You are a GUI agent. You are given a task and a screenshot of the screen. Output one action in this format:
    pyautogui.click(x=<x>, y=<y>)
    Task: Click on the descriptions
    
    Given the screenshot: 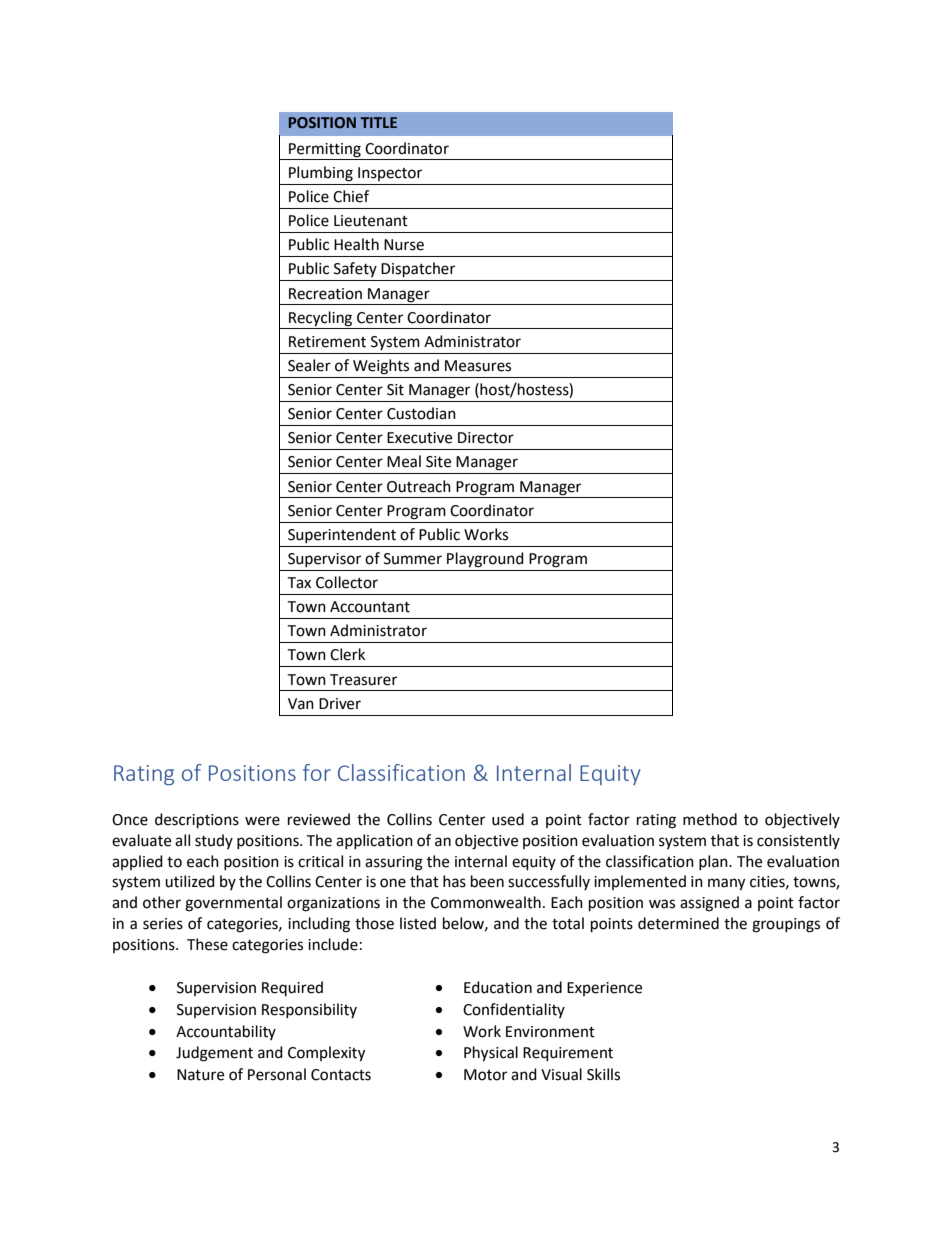 What is the action you would take?
    pyautogui.click(x=197, y=821)
